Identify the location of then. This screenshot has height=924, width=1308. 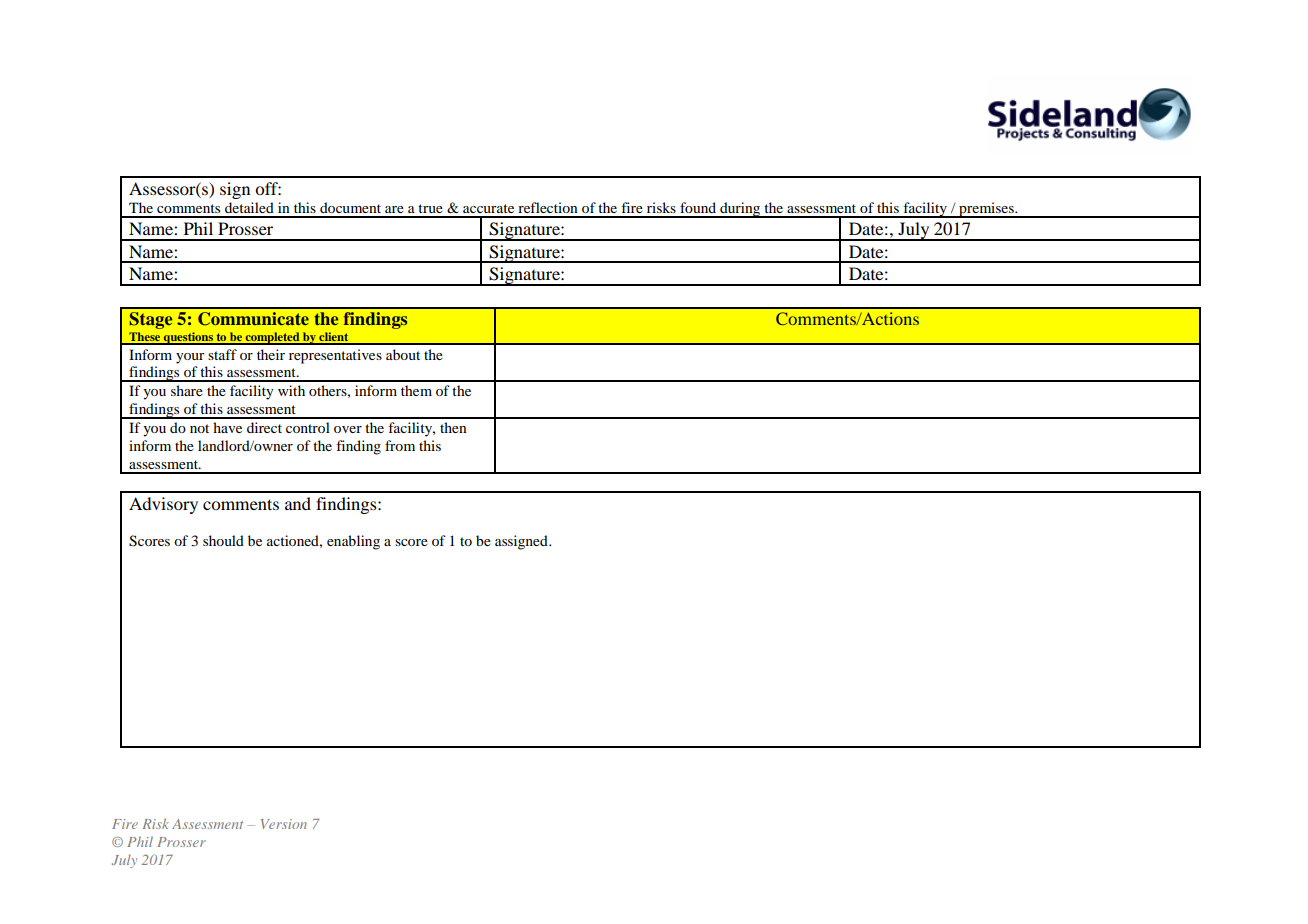
(453, 427).
